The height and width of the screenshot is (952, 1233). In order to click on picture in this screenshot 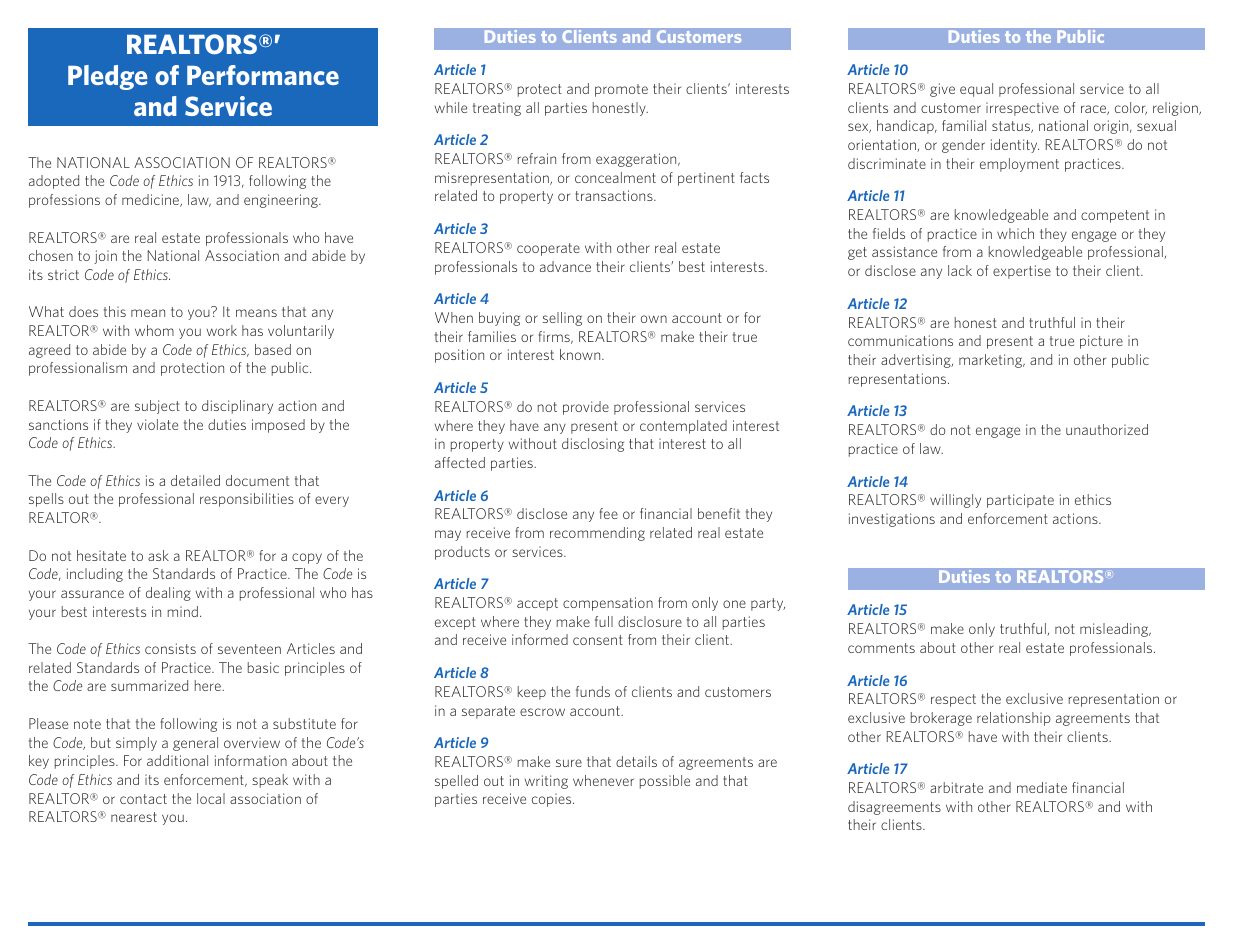, I will do `click(1101, 342)`.
